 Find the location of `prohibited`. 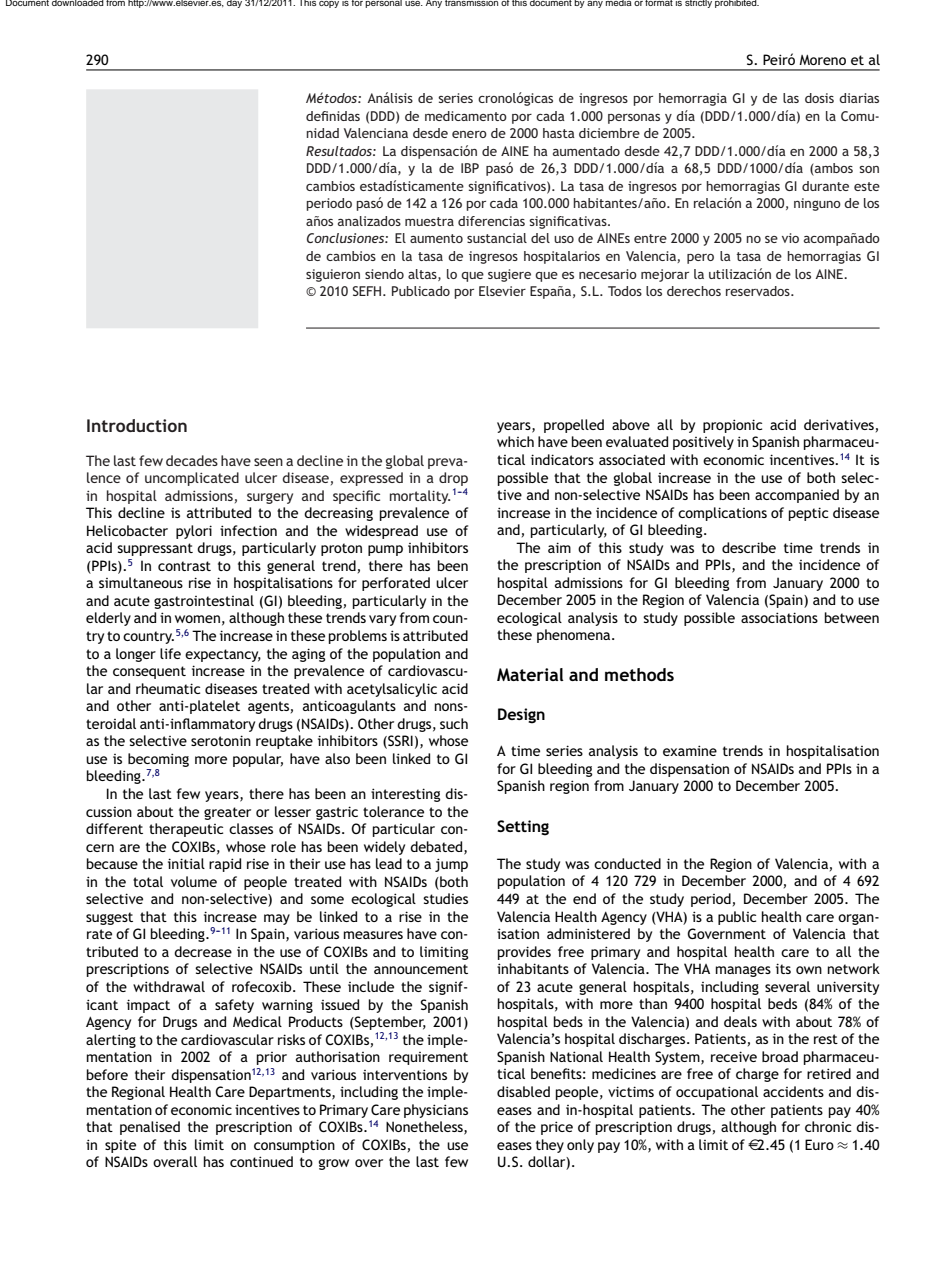

prohibited is located at coordinates (737, 4).
